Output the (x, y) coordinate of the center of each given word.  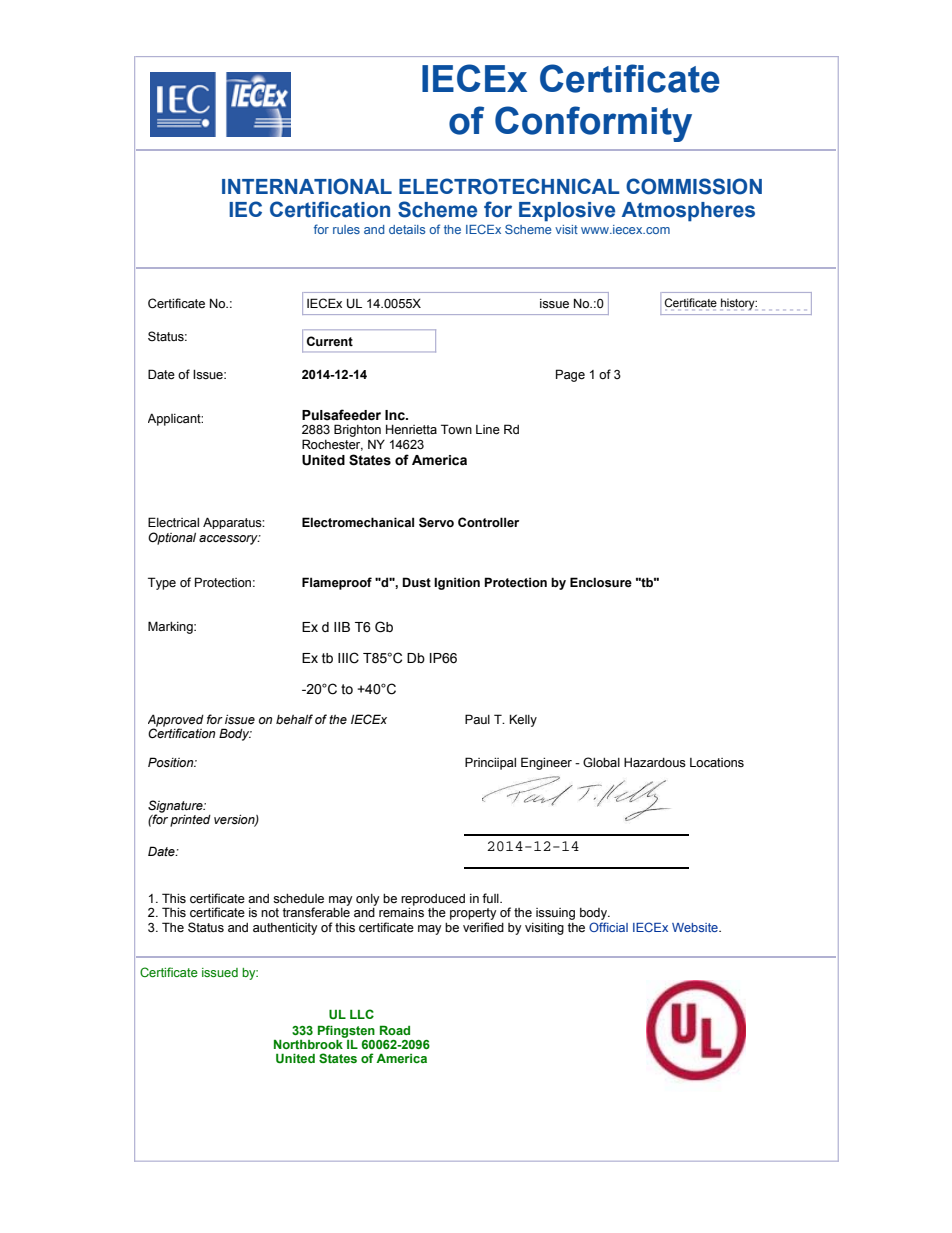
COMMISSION (694, 186)
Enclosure (601, 582)
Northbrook (309, 1043)
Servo (436, 522)
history (739, 304)
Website (696, 927)
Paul (477, 719)
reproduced (433, 900)
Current (330, 341)
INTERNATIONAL (307, 186)
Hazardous (655, 763)
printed (190, 821)
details (407, 229)
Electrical (173, 522)
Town (456, 429)
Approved (176, 721)
